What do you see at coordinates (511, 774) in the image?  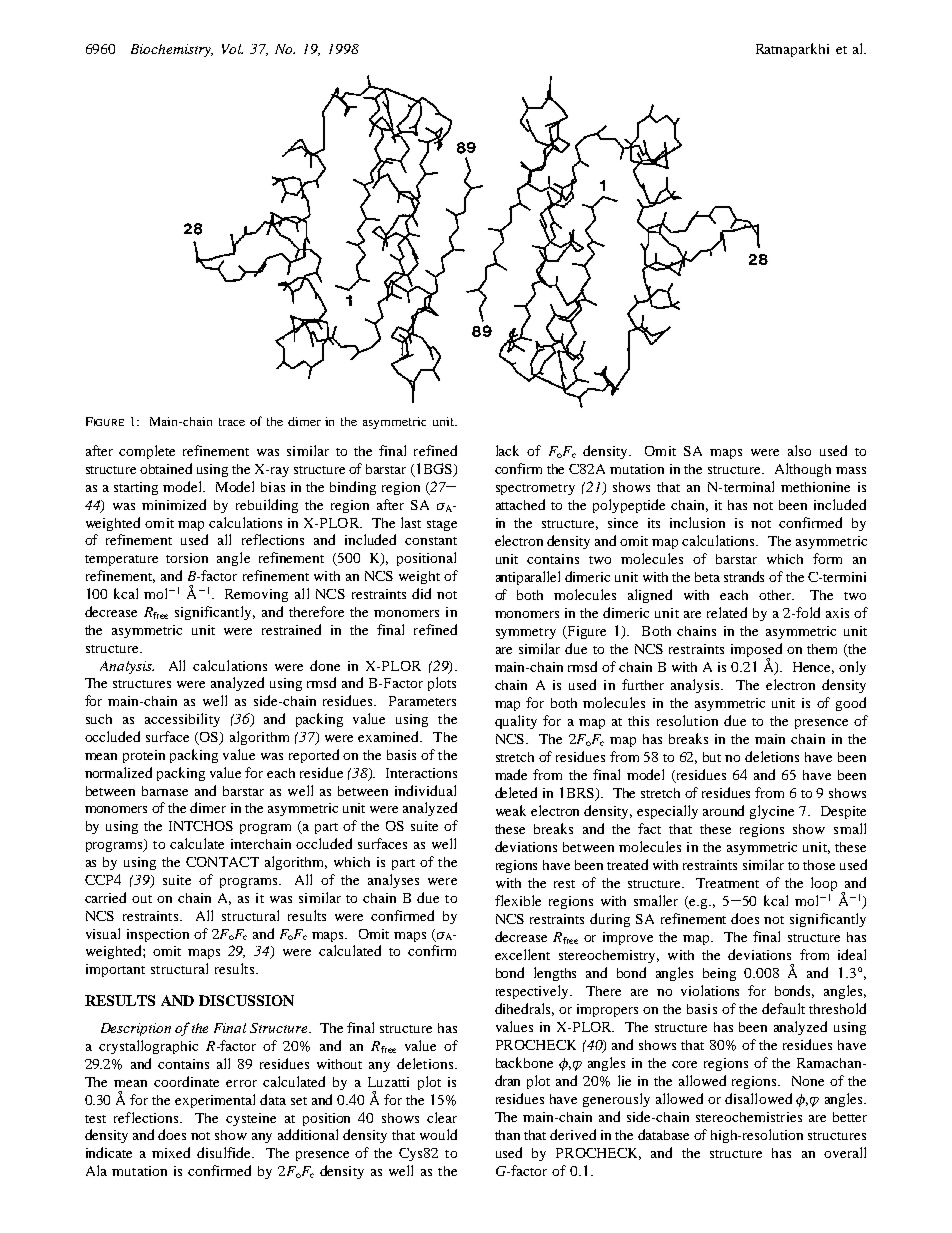 I see `made` at bounding box center [511, 774].
